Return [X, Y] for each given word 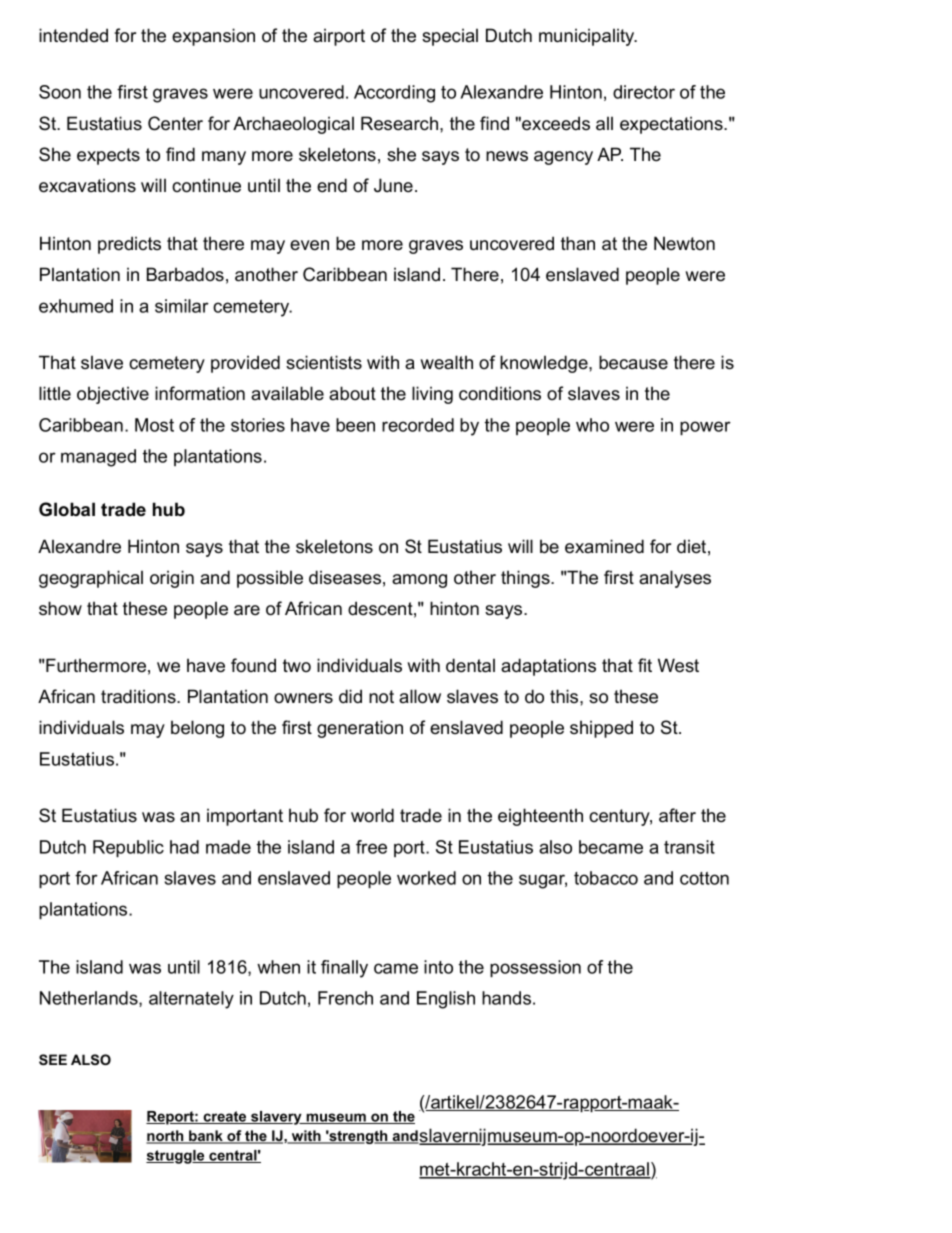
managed [98, 458]
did [350, 696]
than [578, 243]
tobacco [606, 878]
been [355, 425]
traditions [139, 696]
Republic [128, 848]
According [394, 94]
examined [604, 546]
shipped [601, 729]
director [644, 92]
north [166, 1137]
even [309, 245]
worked [426, 878]
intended [73, 35]
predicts [129, 245]
